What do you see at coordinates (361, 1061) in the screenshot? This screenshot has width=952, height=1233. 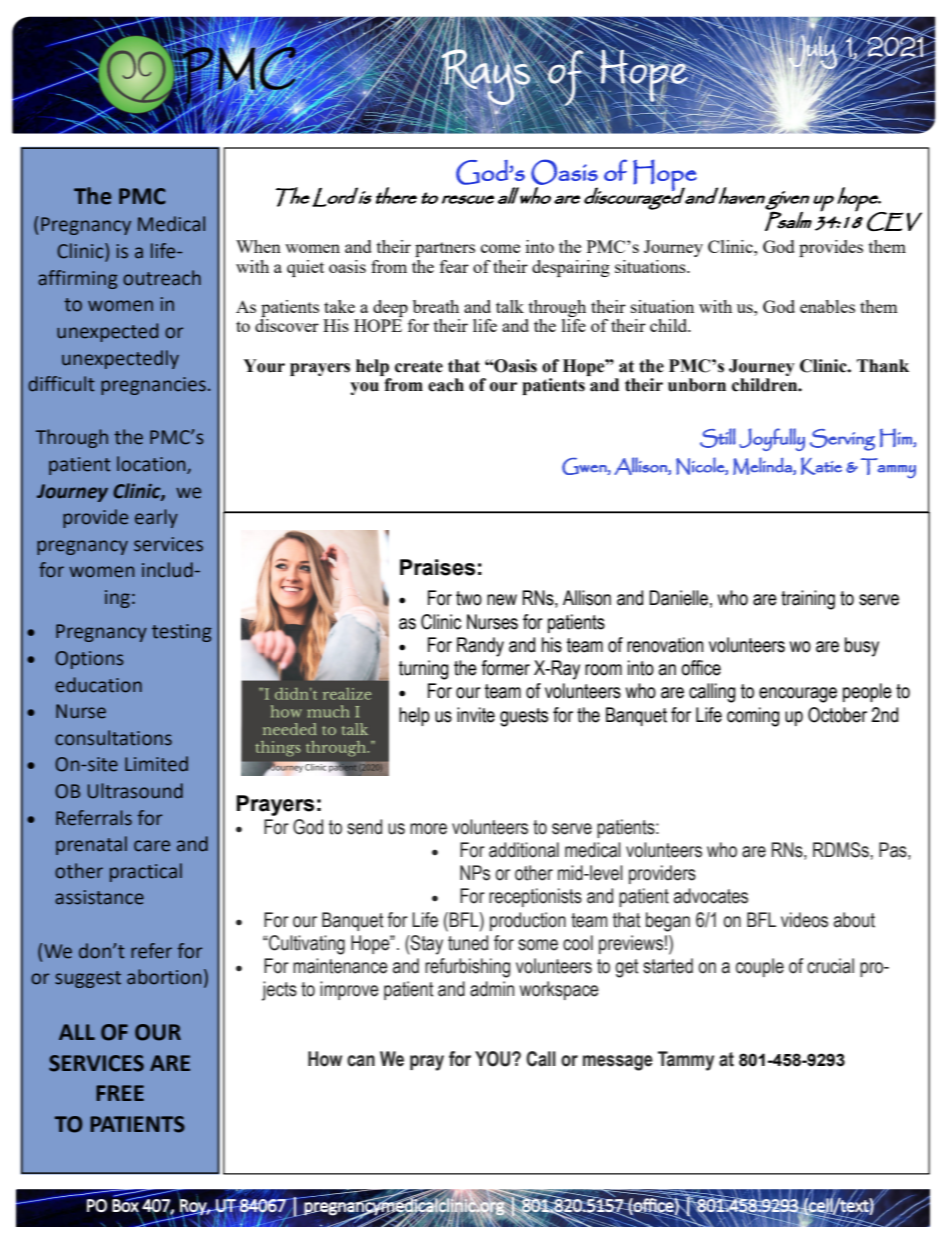 I see `can` at bounding box center [361, 1061].
